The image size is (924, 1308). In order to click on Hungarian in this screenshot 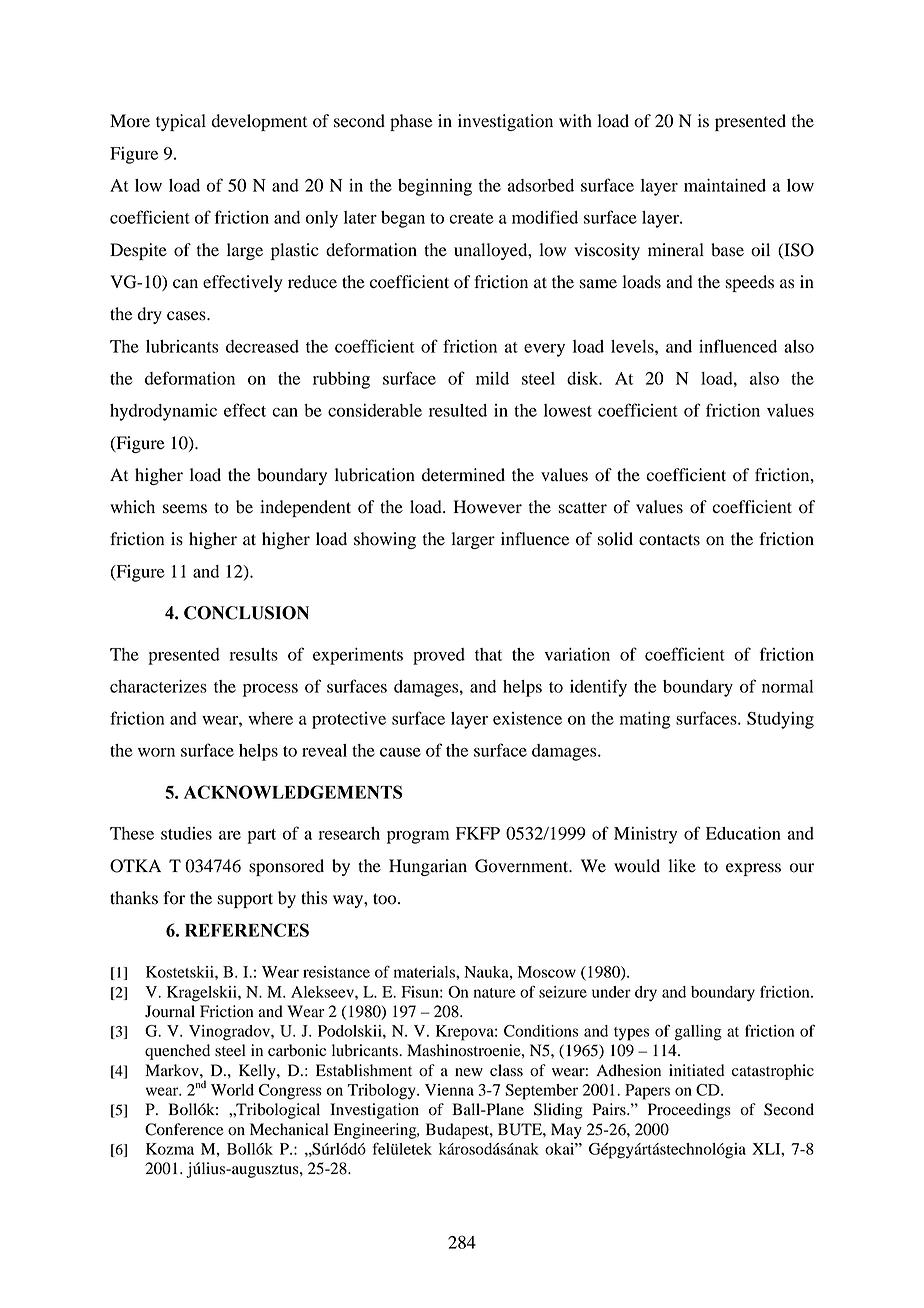, I will do `click(428, 867)`.
